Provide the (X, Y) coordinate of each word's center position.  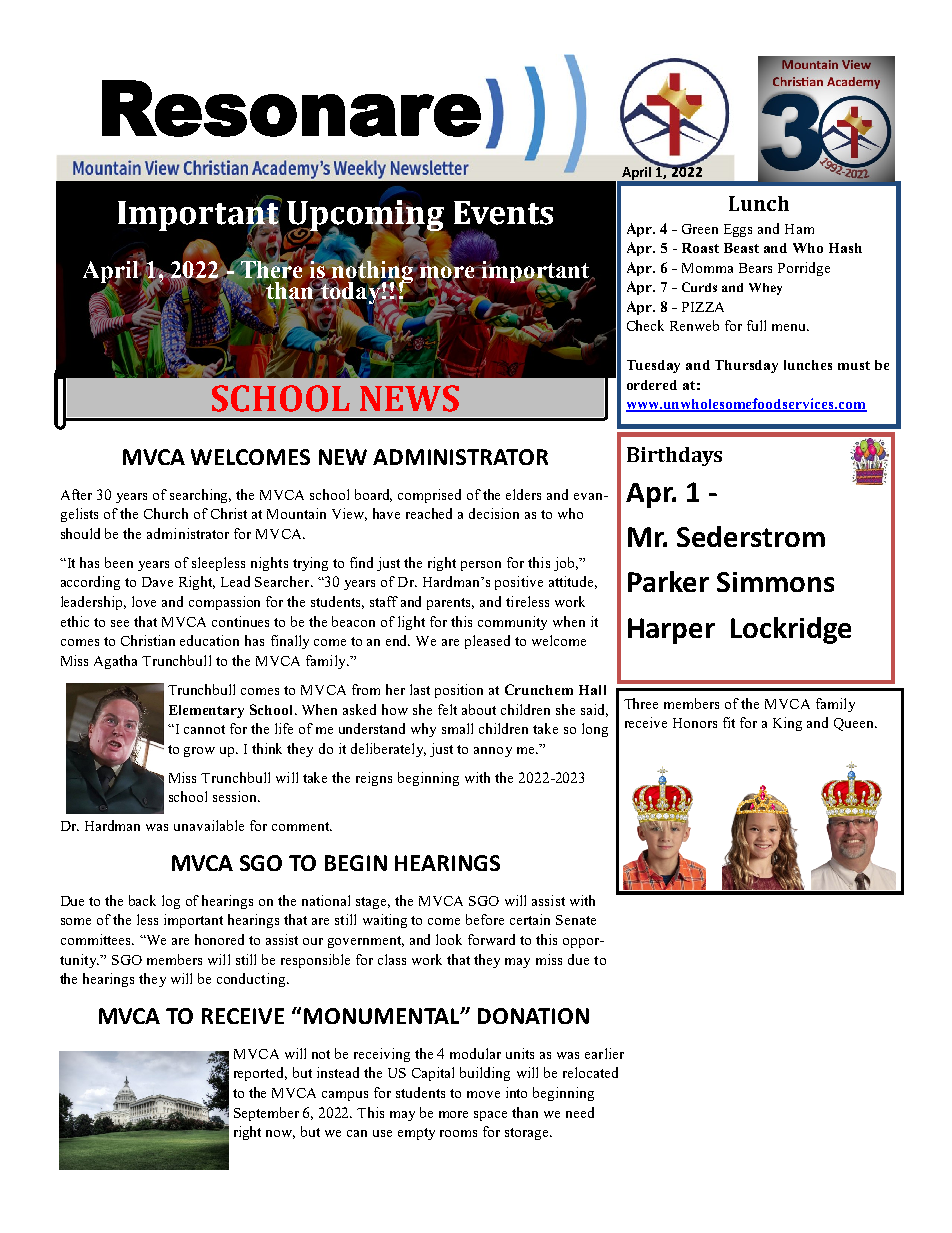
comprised (429, 496)
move (483, 1094)
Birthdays (674, 456)
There (271, 270)
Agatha (115, 662)
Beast (741, 248)
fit (729, 722)
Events (503, 213)
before (485, 919)
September (266, 1114)
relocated (590, 1072)
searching (200, 496)
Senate (576, 920)
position (459, 691)
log (171, 902)
